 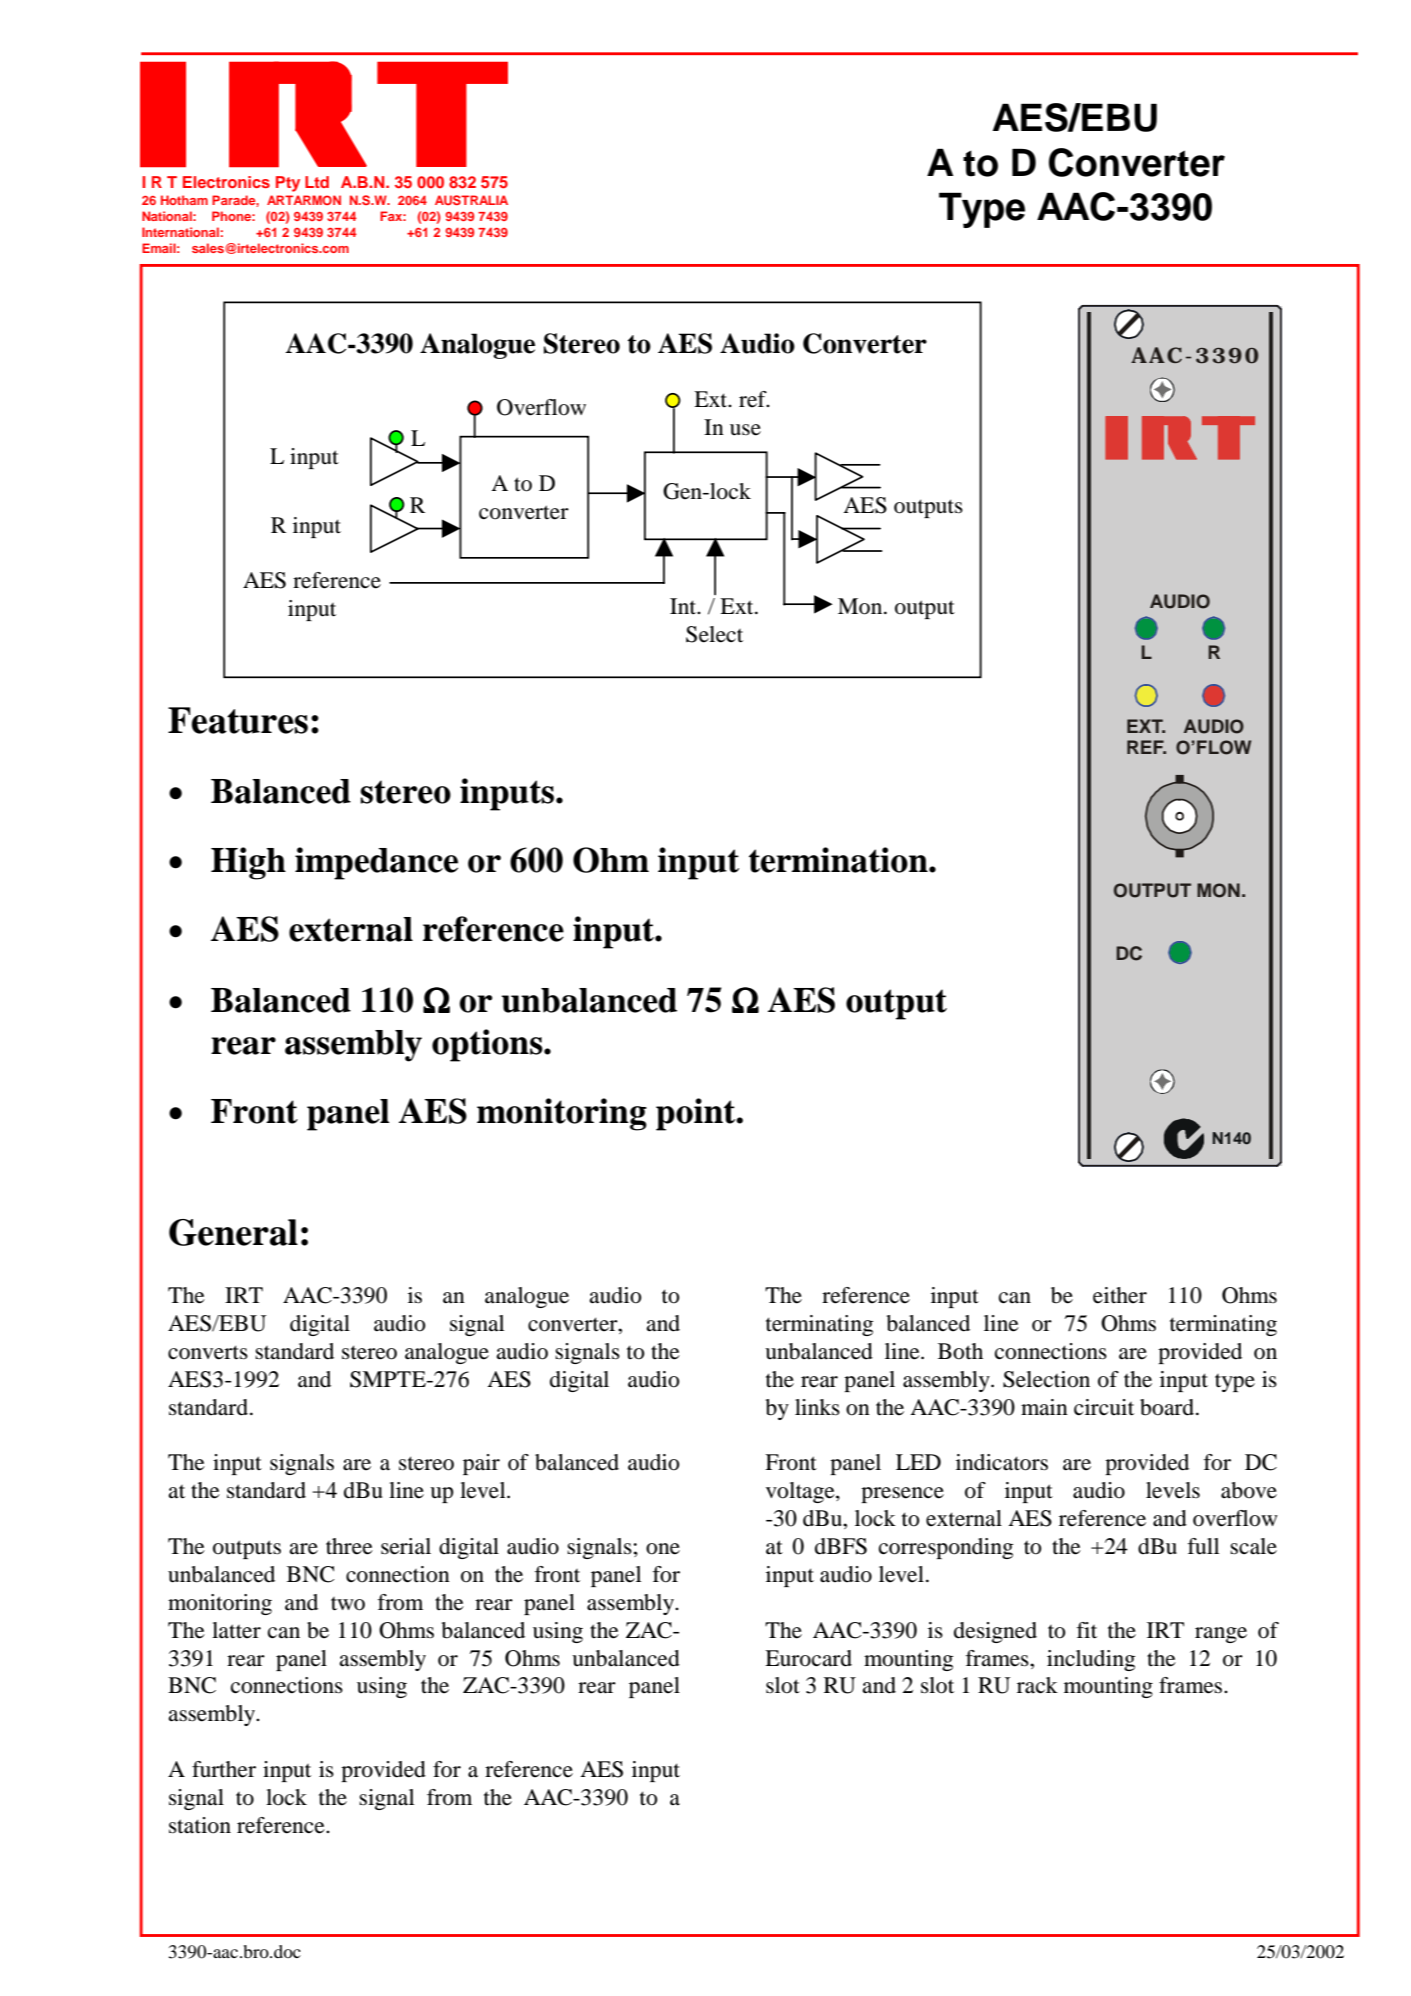 What do you see at coordinates (208, 1352) in the screenshot?
I see `converts` at bounding box center [208, 1352].
